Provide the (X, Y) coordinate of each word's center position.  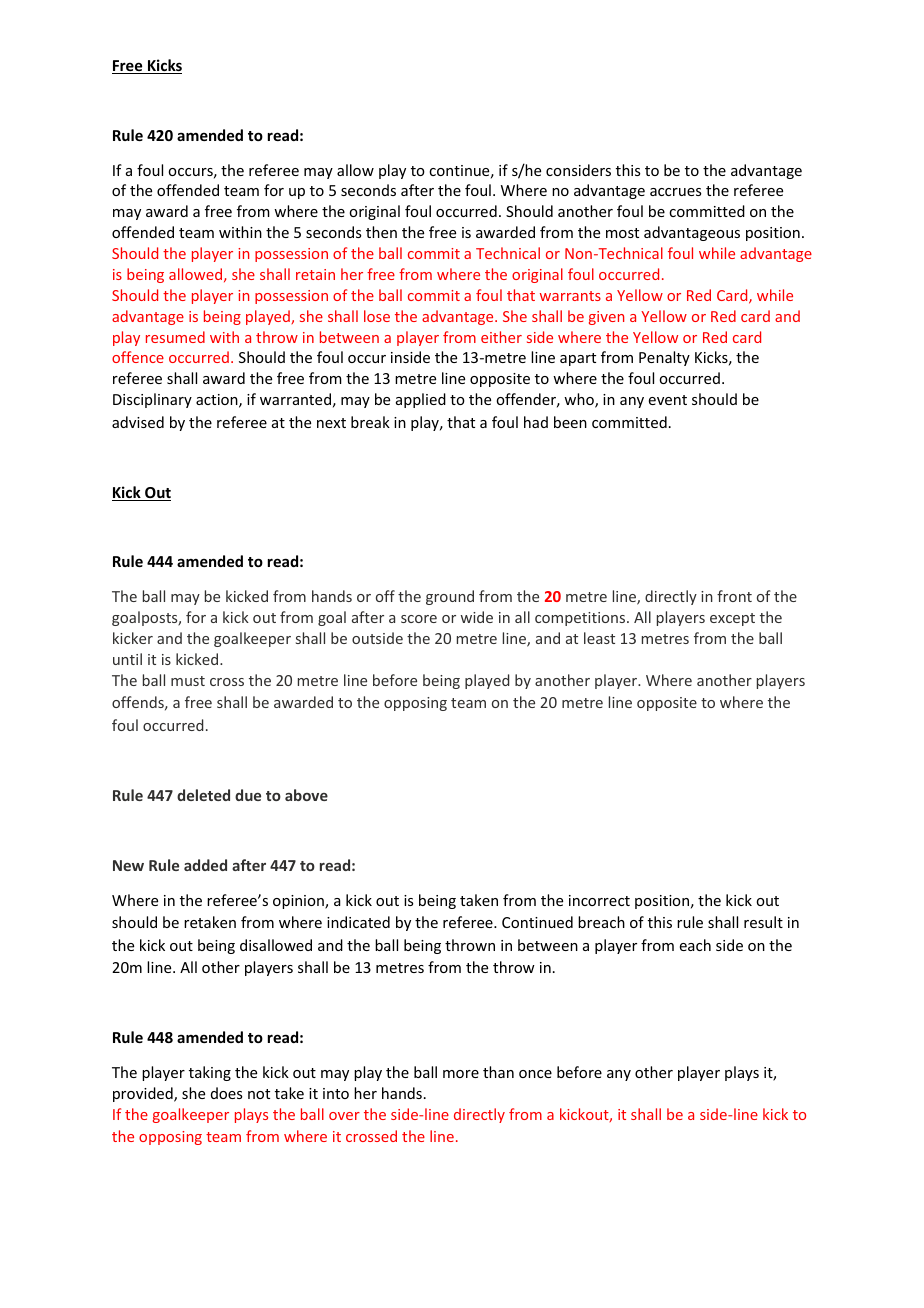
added (205, 865)
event (668, 400)
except (732, 619)
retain (315, 274)
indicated (358, 922)
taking (210, 1073)
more (461, 1074)
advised (138, 422)
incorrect (599, 900)
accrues (675, 192)
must (188, 681)
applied (421, 400)
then (381, 232)
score (419, 619)
